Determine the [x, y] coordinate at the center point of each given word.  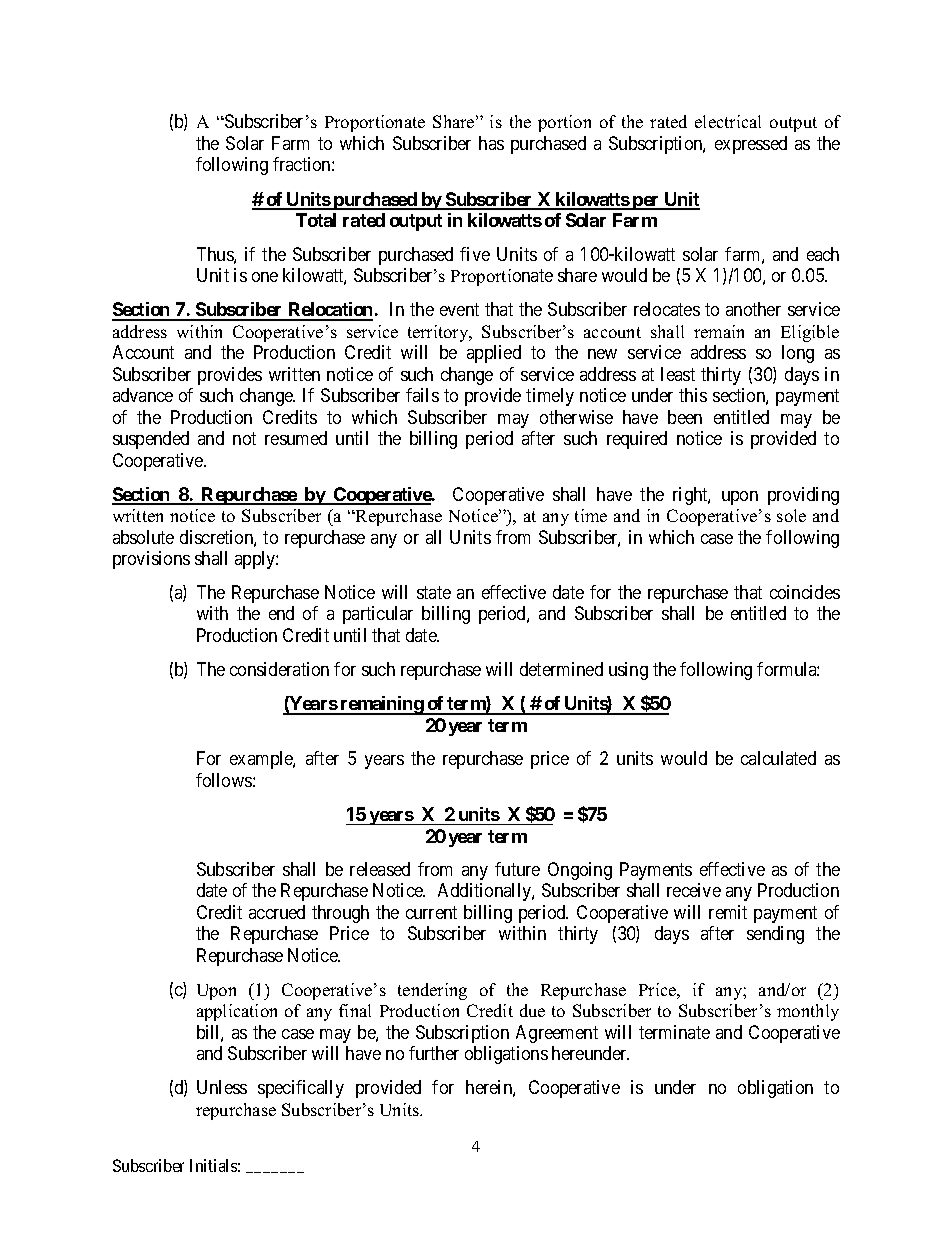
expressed [751, 145]
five [475, 254]
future [517, 869]
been [685, 417]
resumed [296, 438]
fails [422, 395]
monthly [808, 1012]
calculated [778, 758]
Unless [222, 1087]
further [434, 1053]
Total [316, 220]
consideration [279, 669]
